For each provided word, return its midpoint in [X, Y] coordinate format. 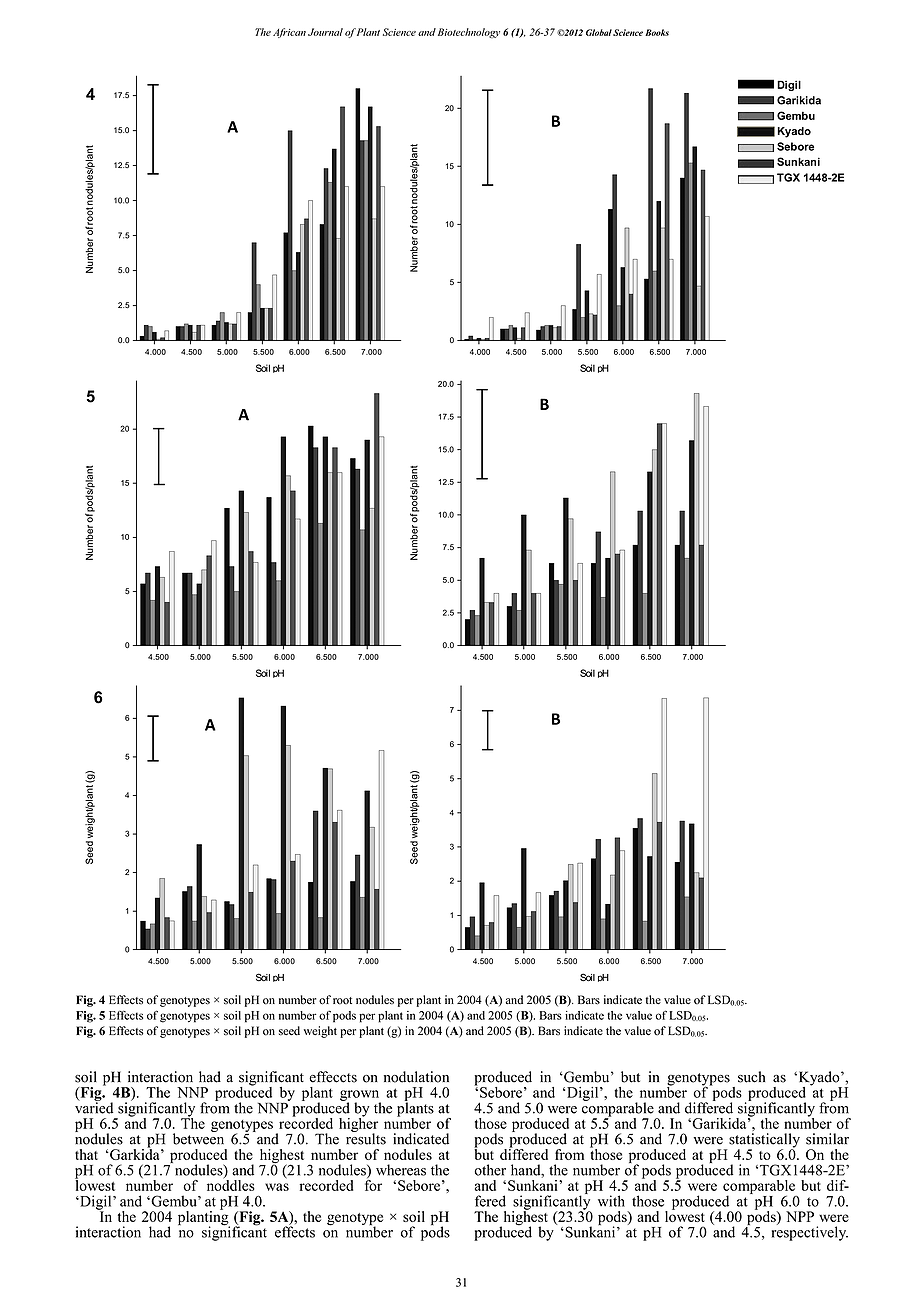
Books [657, 32]
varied [94, 1107]
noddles [231, 1184]
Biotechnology [469, 33]
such [751, 1077]
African [289, 33]
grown [360, 1096]
